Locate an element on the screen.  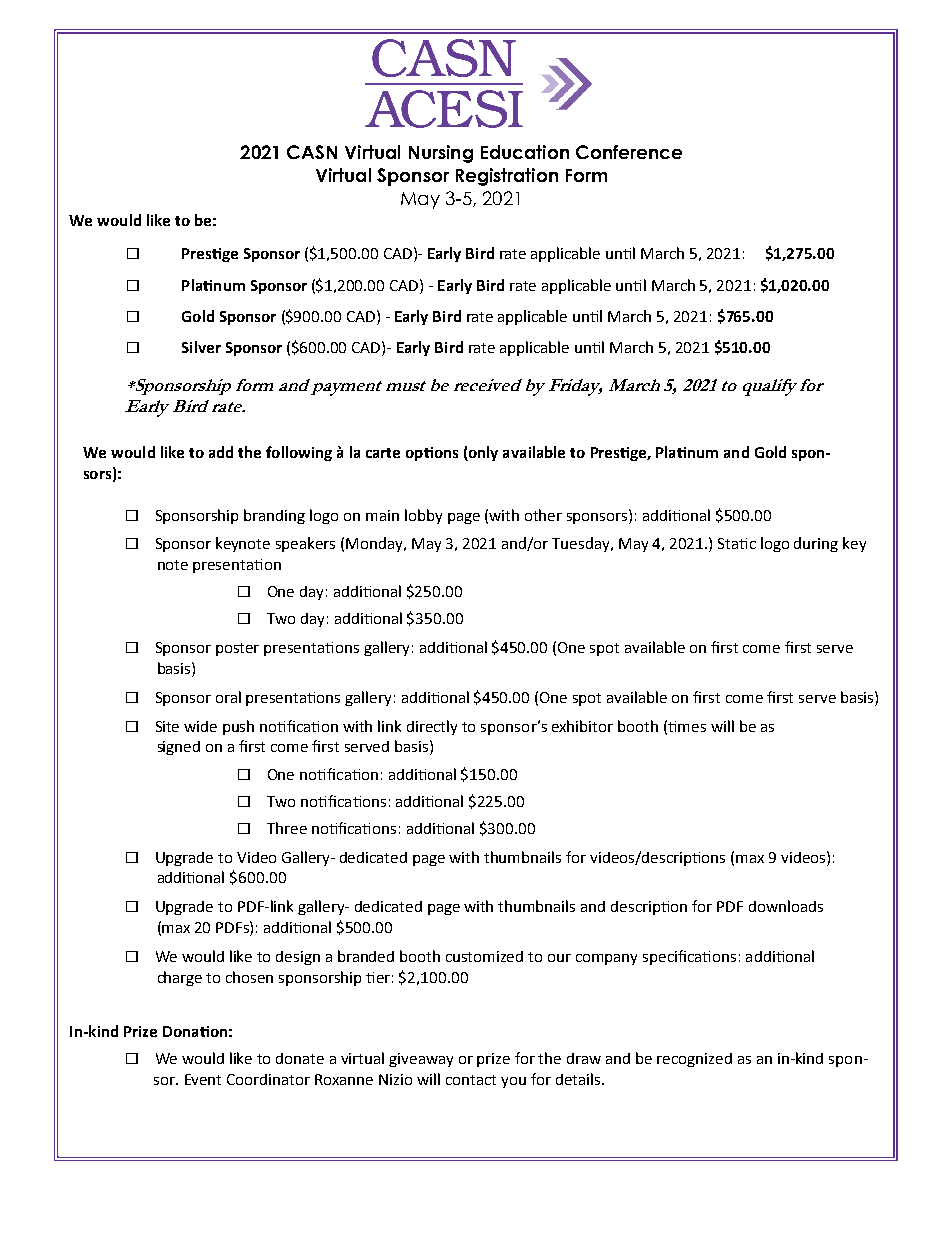
branding is located at coordinates (274, 516).
